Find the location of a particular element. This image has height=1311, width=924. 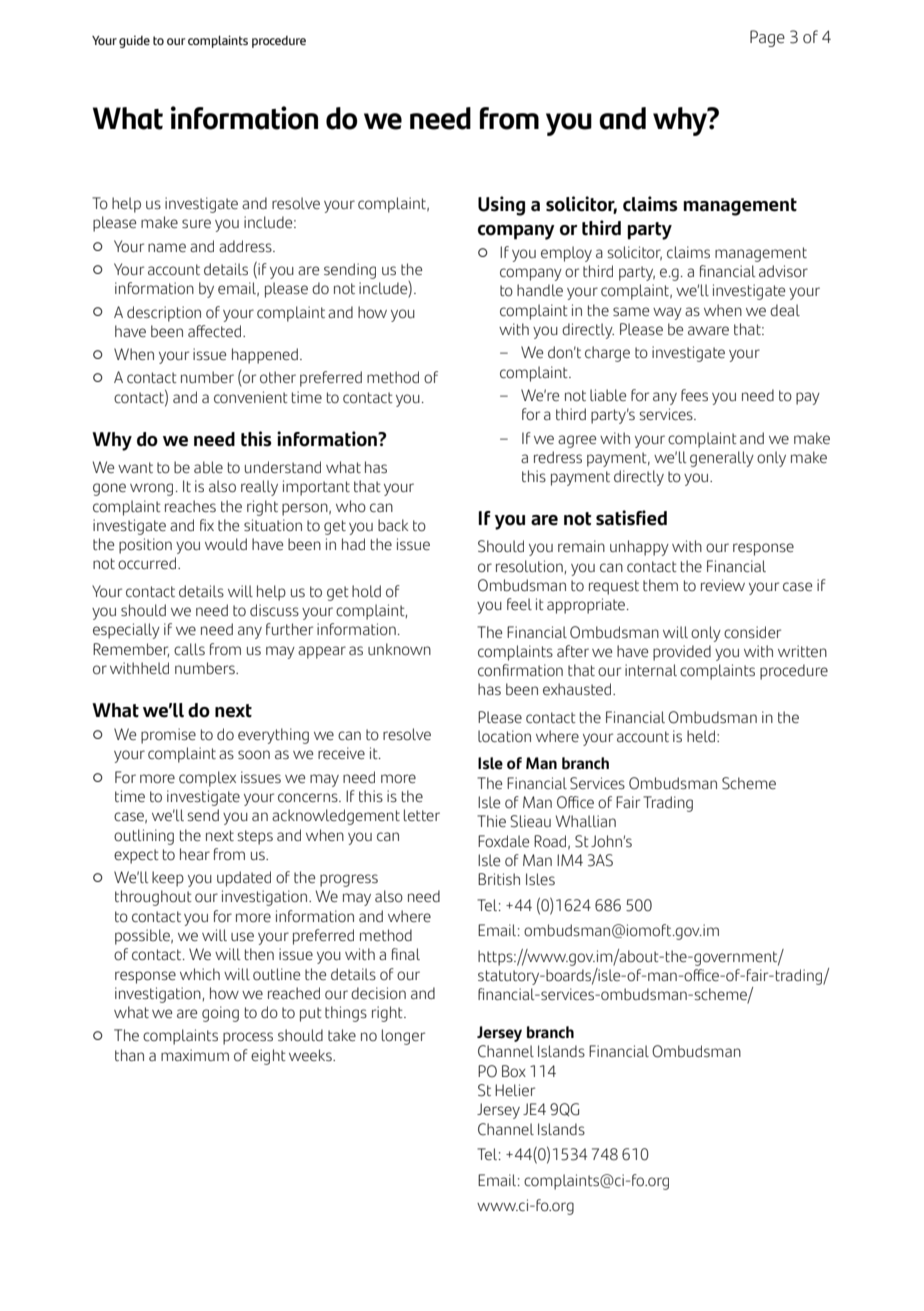

guide is located at coordinates (134, 41).
